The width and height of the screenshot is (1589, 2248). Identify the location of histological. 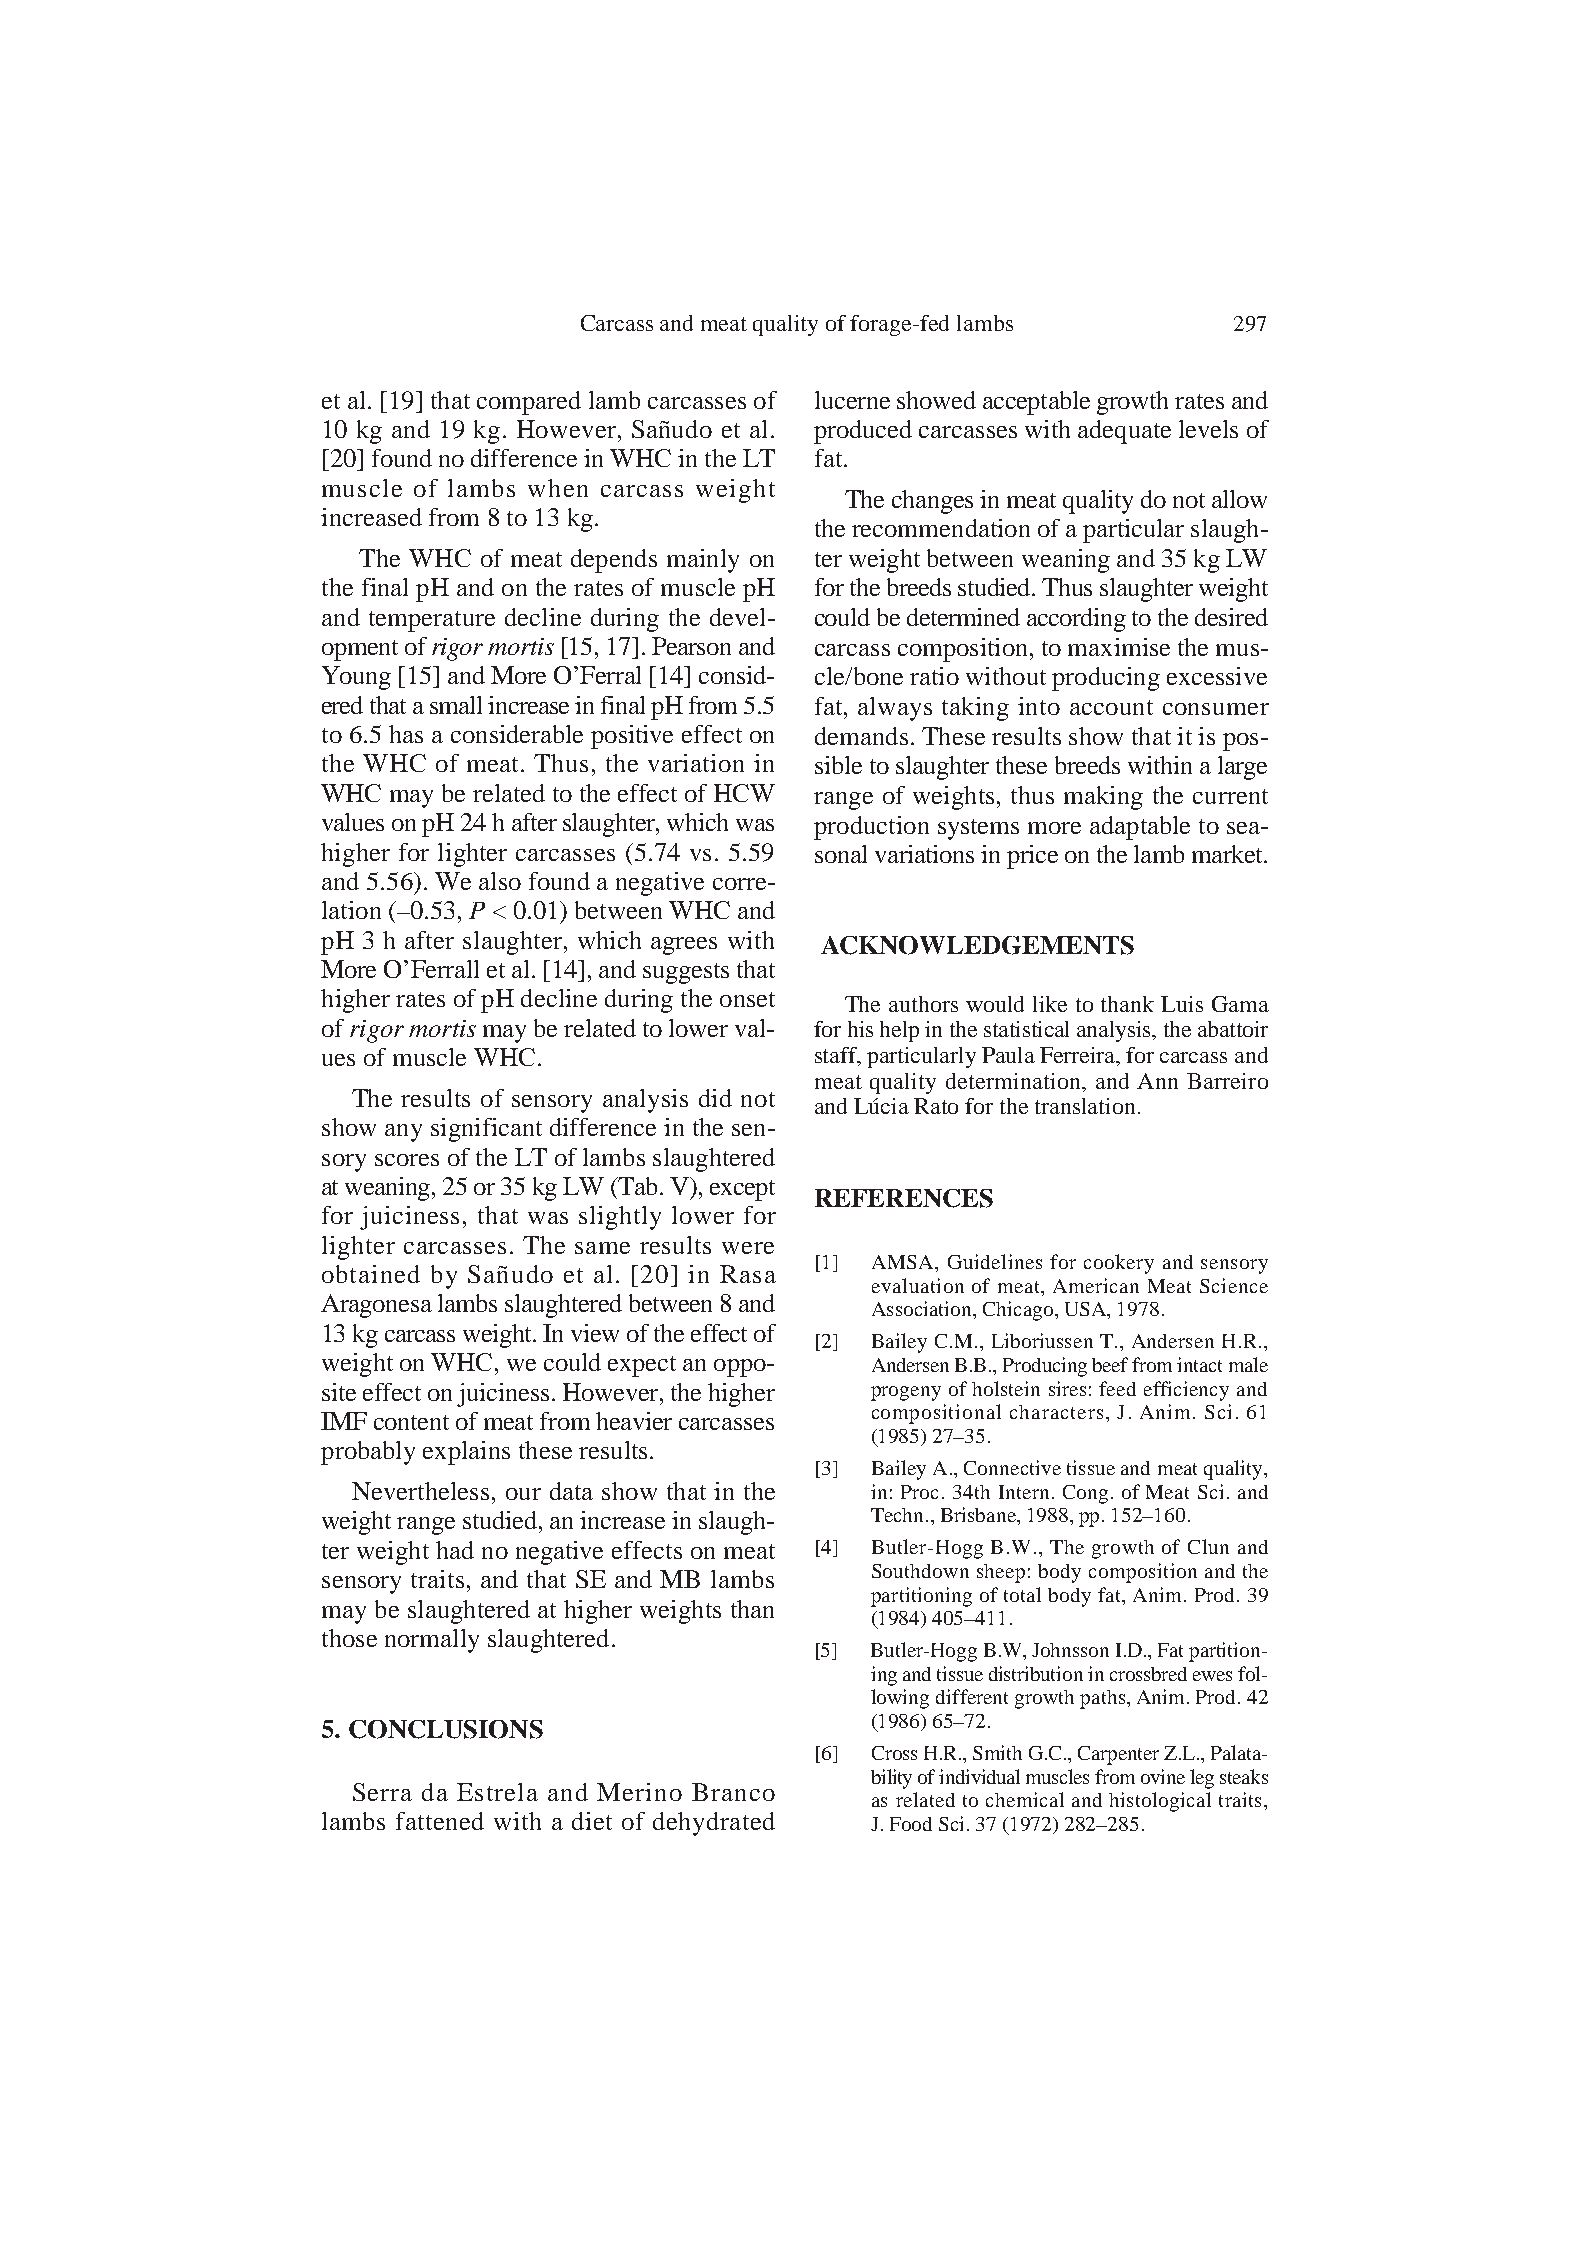
(1160, 1802).
